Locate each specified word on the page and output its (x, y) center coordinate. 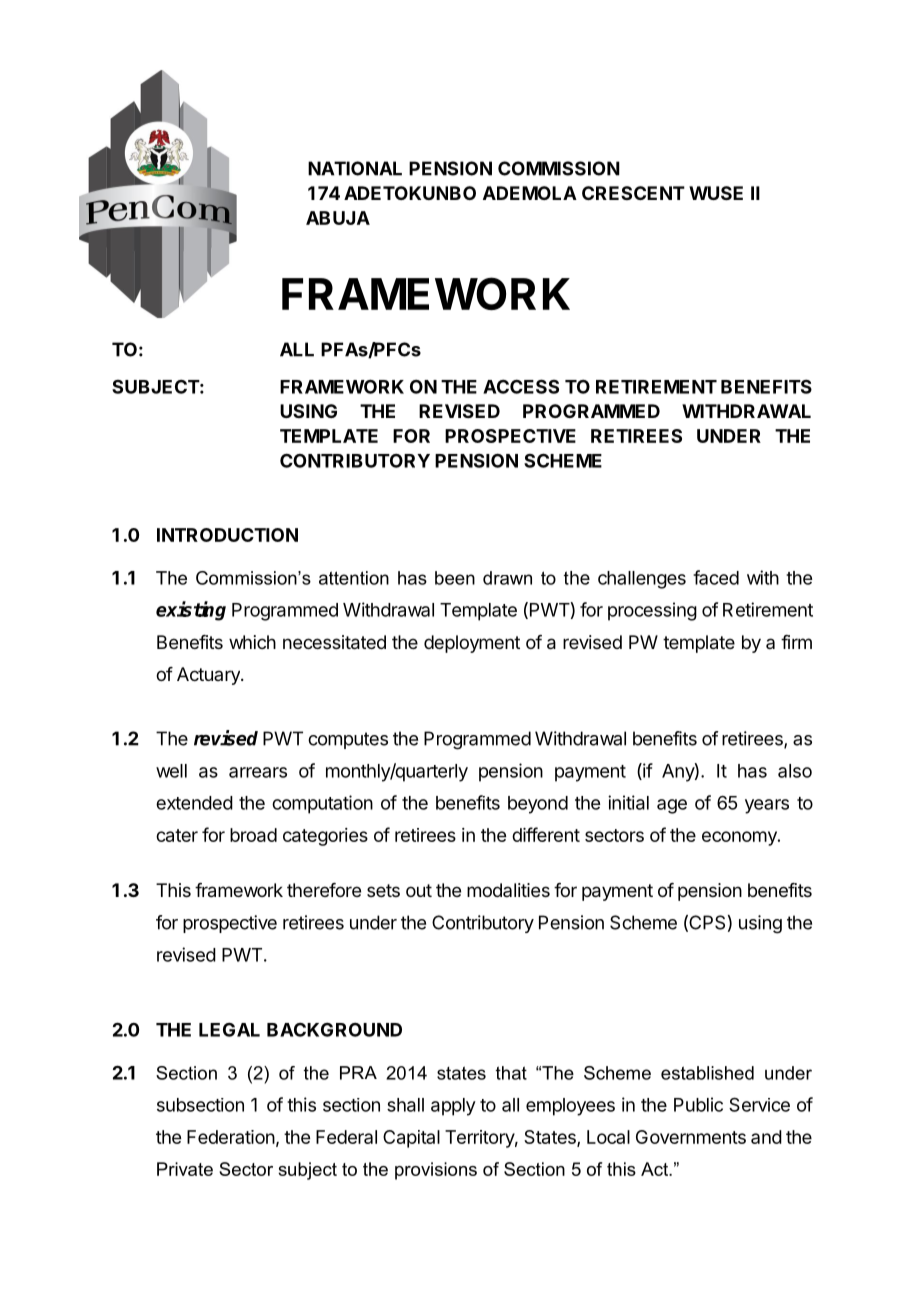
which (252, 642)
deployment (472, 644)
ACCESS (521, 386)
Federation (231, 1137)
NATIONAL (355, 168)
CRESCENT (633, 193)
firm (796, 642)
